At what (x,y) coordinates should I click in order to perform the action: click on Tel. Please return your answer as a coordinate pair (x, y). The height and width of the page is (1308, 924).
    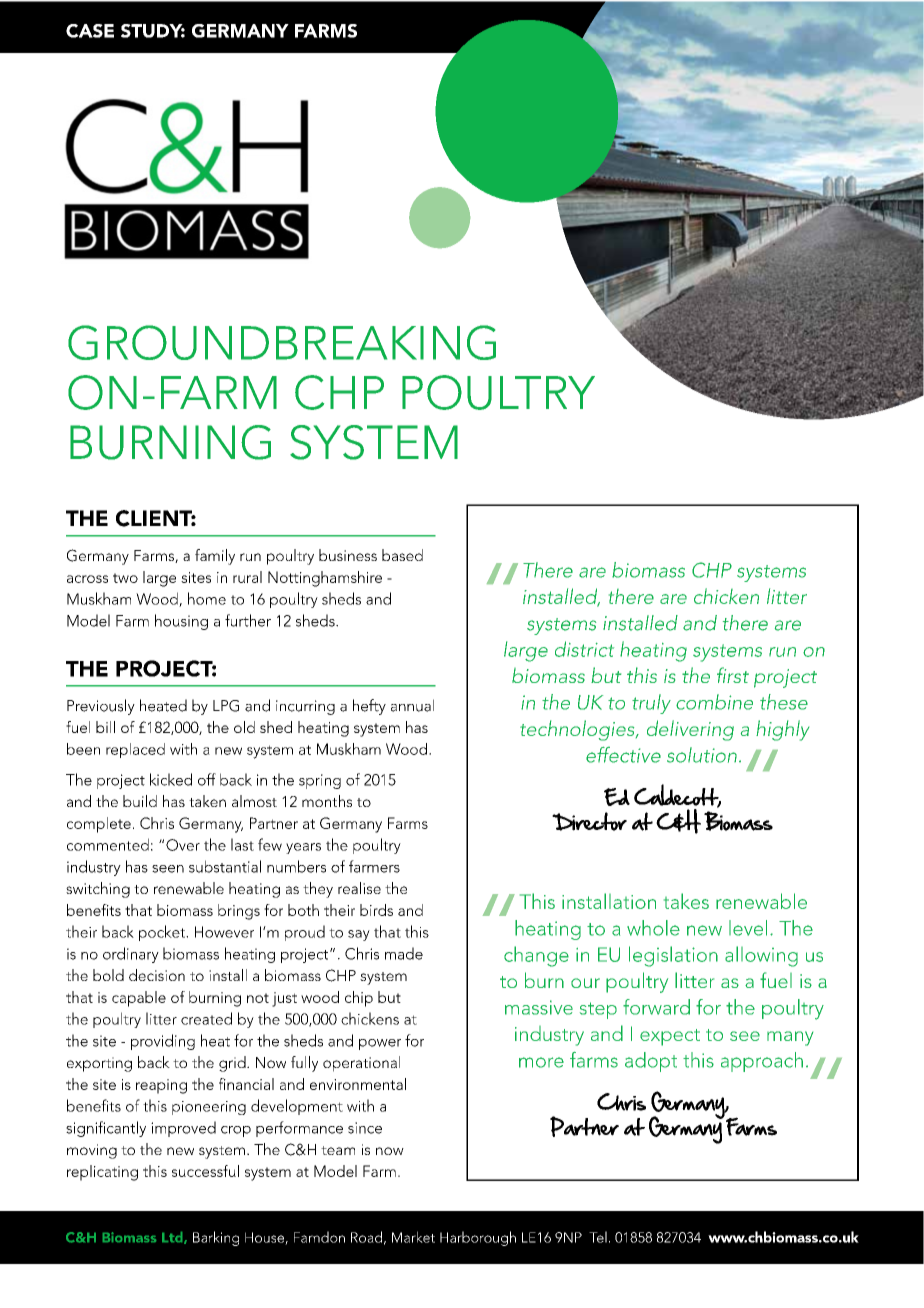
    Looking at the image, I should click on (598, 1237).
